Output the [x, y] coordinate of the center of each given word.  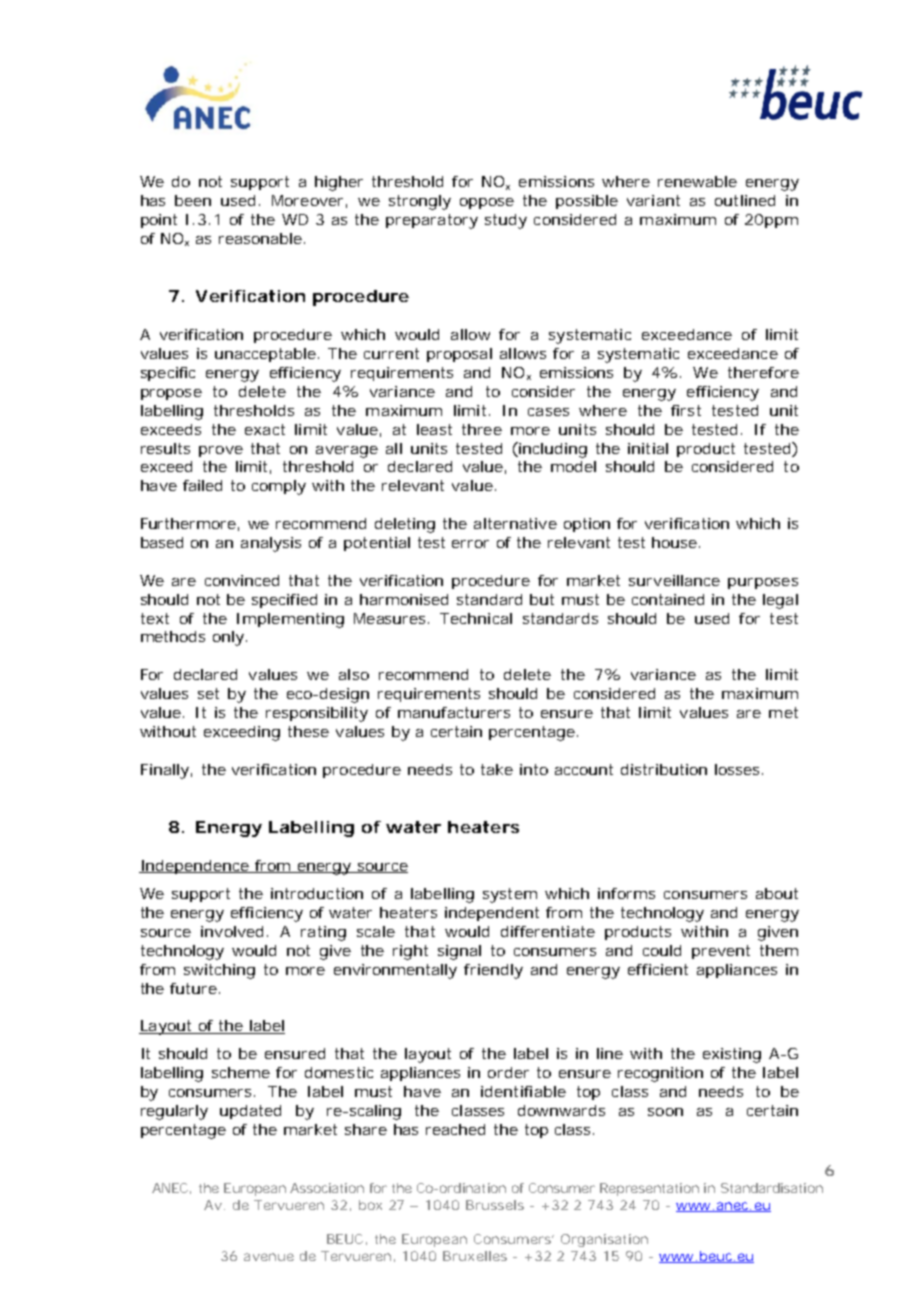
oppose [487, 203]
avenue [269, 1257]
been [193, 200]
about [777, 893]
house [674, 542]
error [470, 544]
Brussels [495, 1205]
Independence [195, 867]
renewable [697, 181]
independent [492, 914]
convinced [242, 580]
